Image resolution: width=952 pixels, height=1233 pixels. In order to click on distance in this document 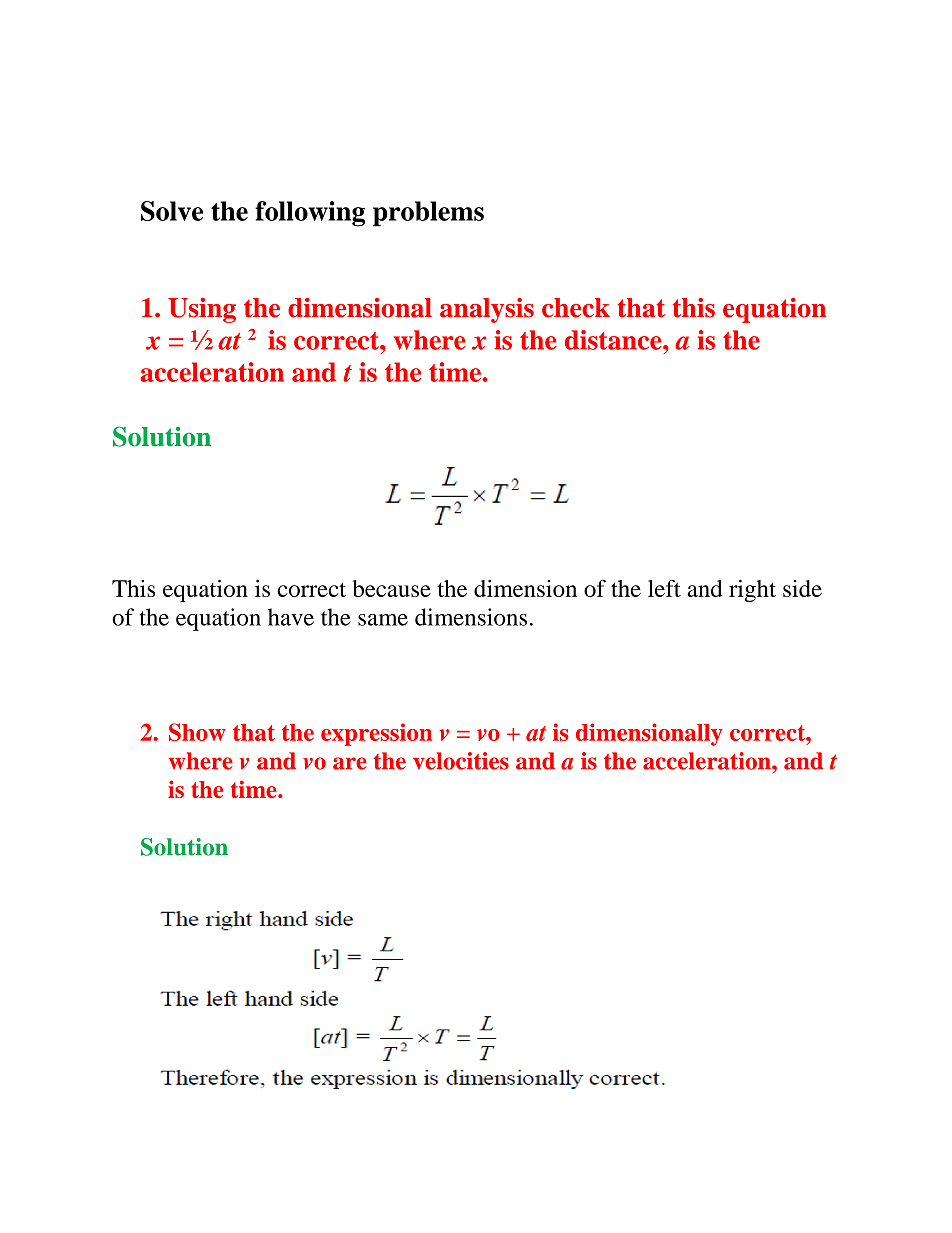, I will do `click(614, 340)`.
